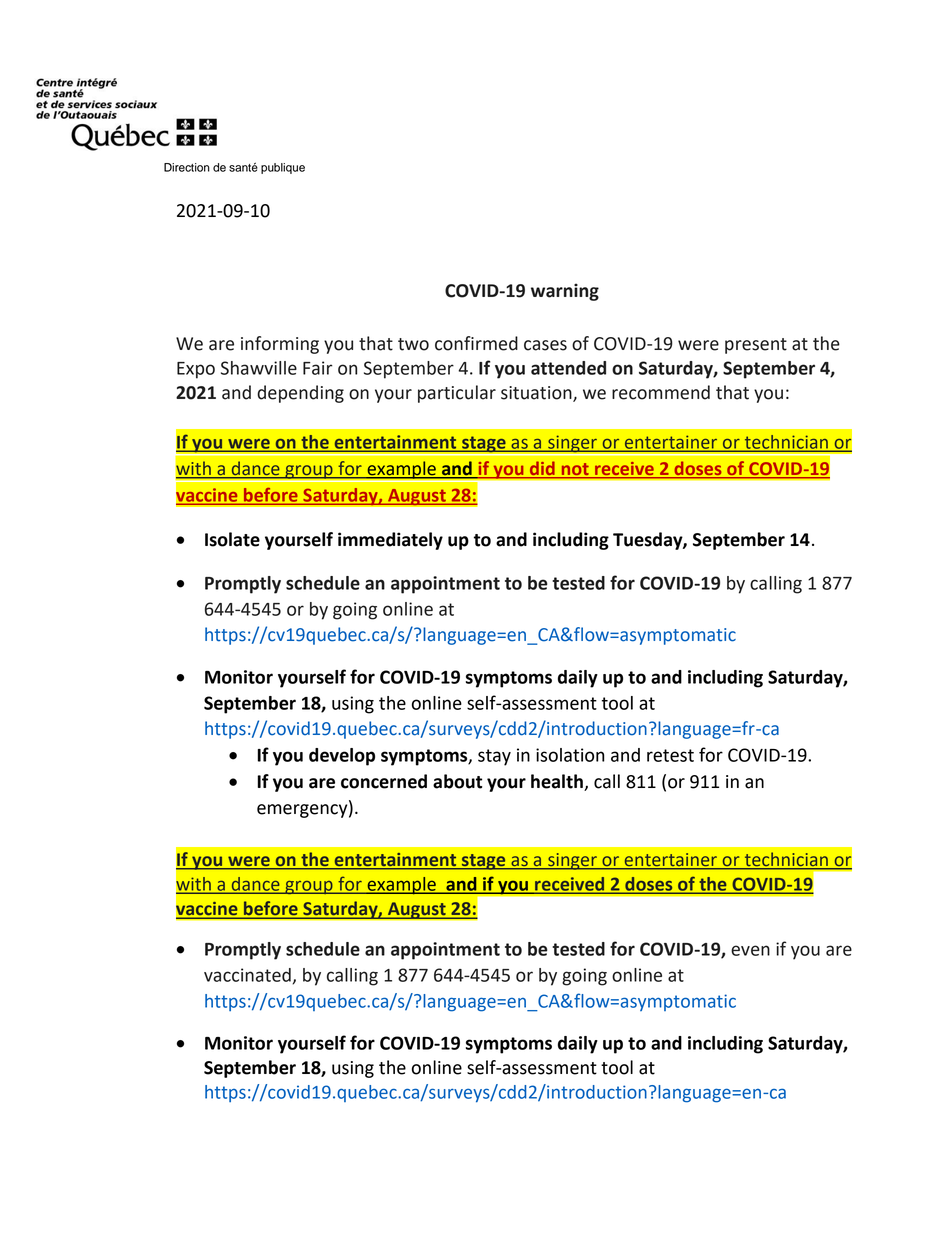 This screenshot has width=952, height=1233. Describe the element at coordinates (756, 346) in the screenshot. I see `present` at that location.
